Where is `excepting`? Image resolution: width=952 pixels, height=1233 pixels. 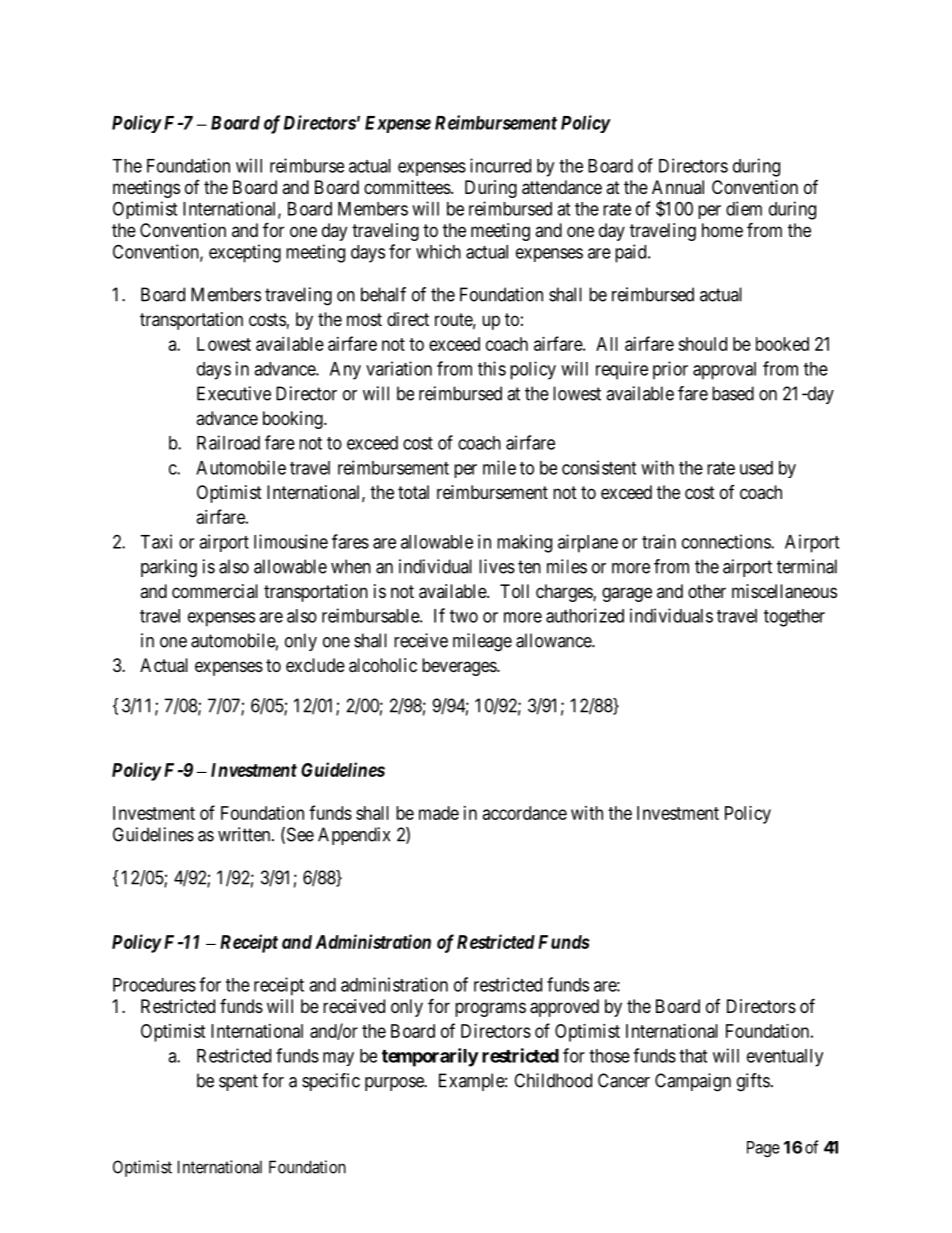 excepting is located at coordinates (245, 253).
